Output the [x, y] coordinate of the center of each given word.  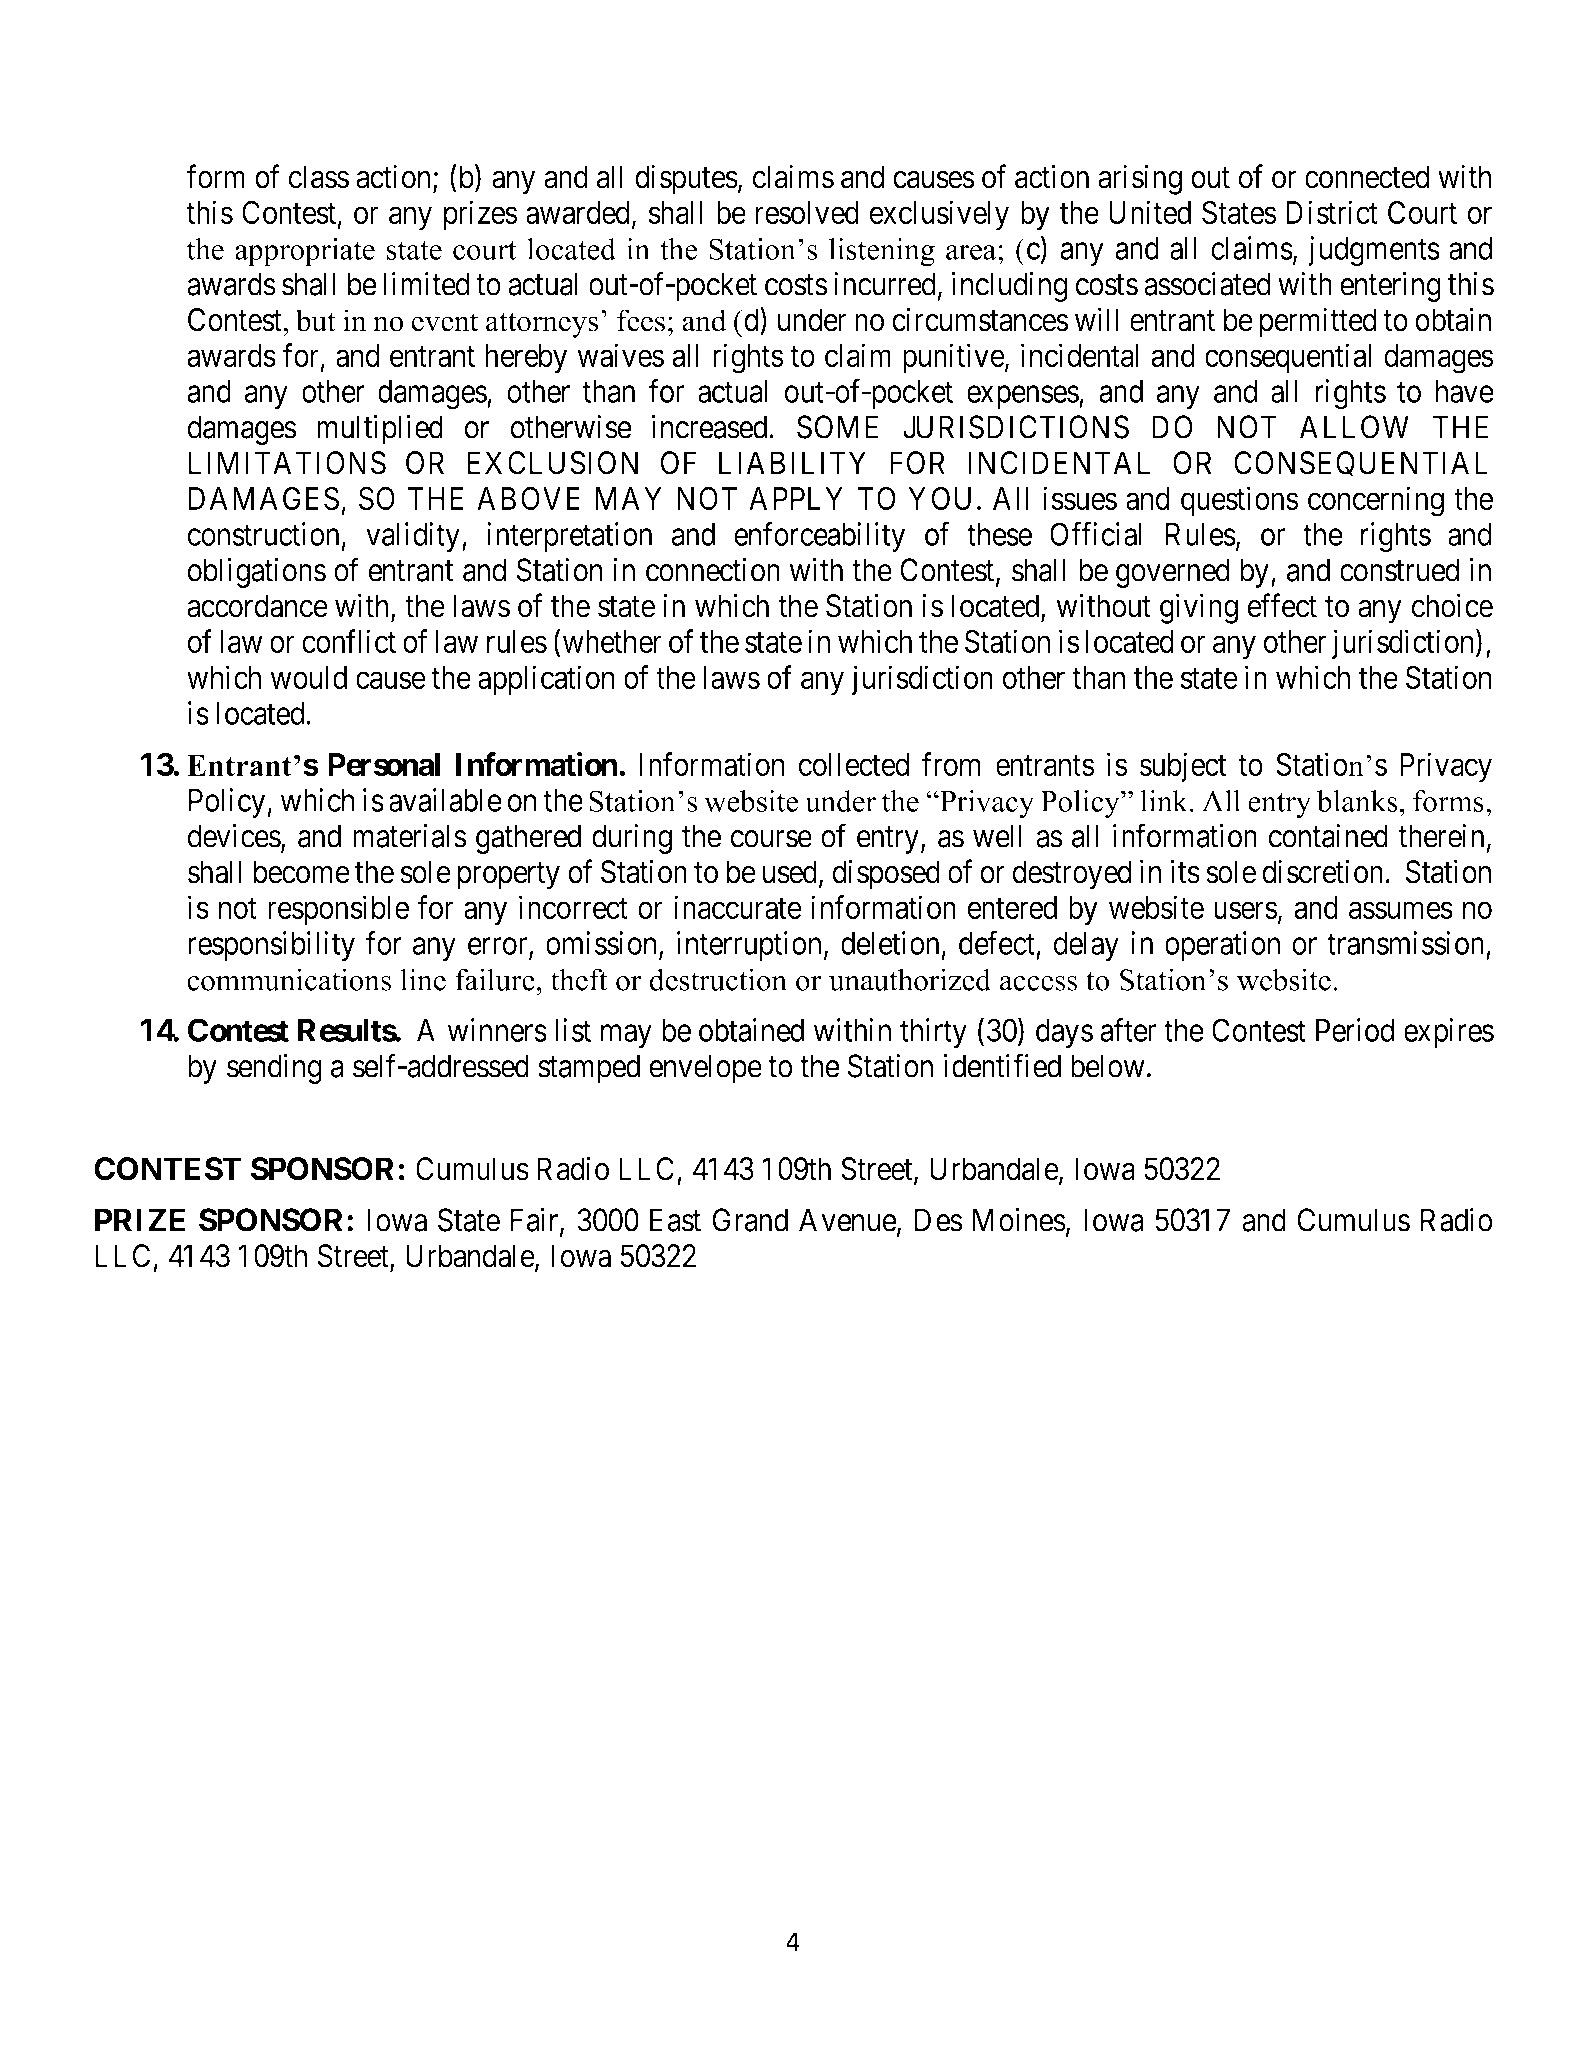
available [445, 800]
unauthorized [910, 979]
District [1332, 212]
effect [1282, 606]
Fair [536, 1221]
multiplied [380, 430]
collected [854, 764]
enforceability [819, 537]
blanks [1357, 801]
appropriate [305, 252]
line [423, 980]
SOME [837, 427]
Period [1355, 1030]
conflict [349, 641]
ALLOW [1354, 427]
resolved [807, 212]
